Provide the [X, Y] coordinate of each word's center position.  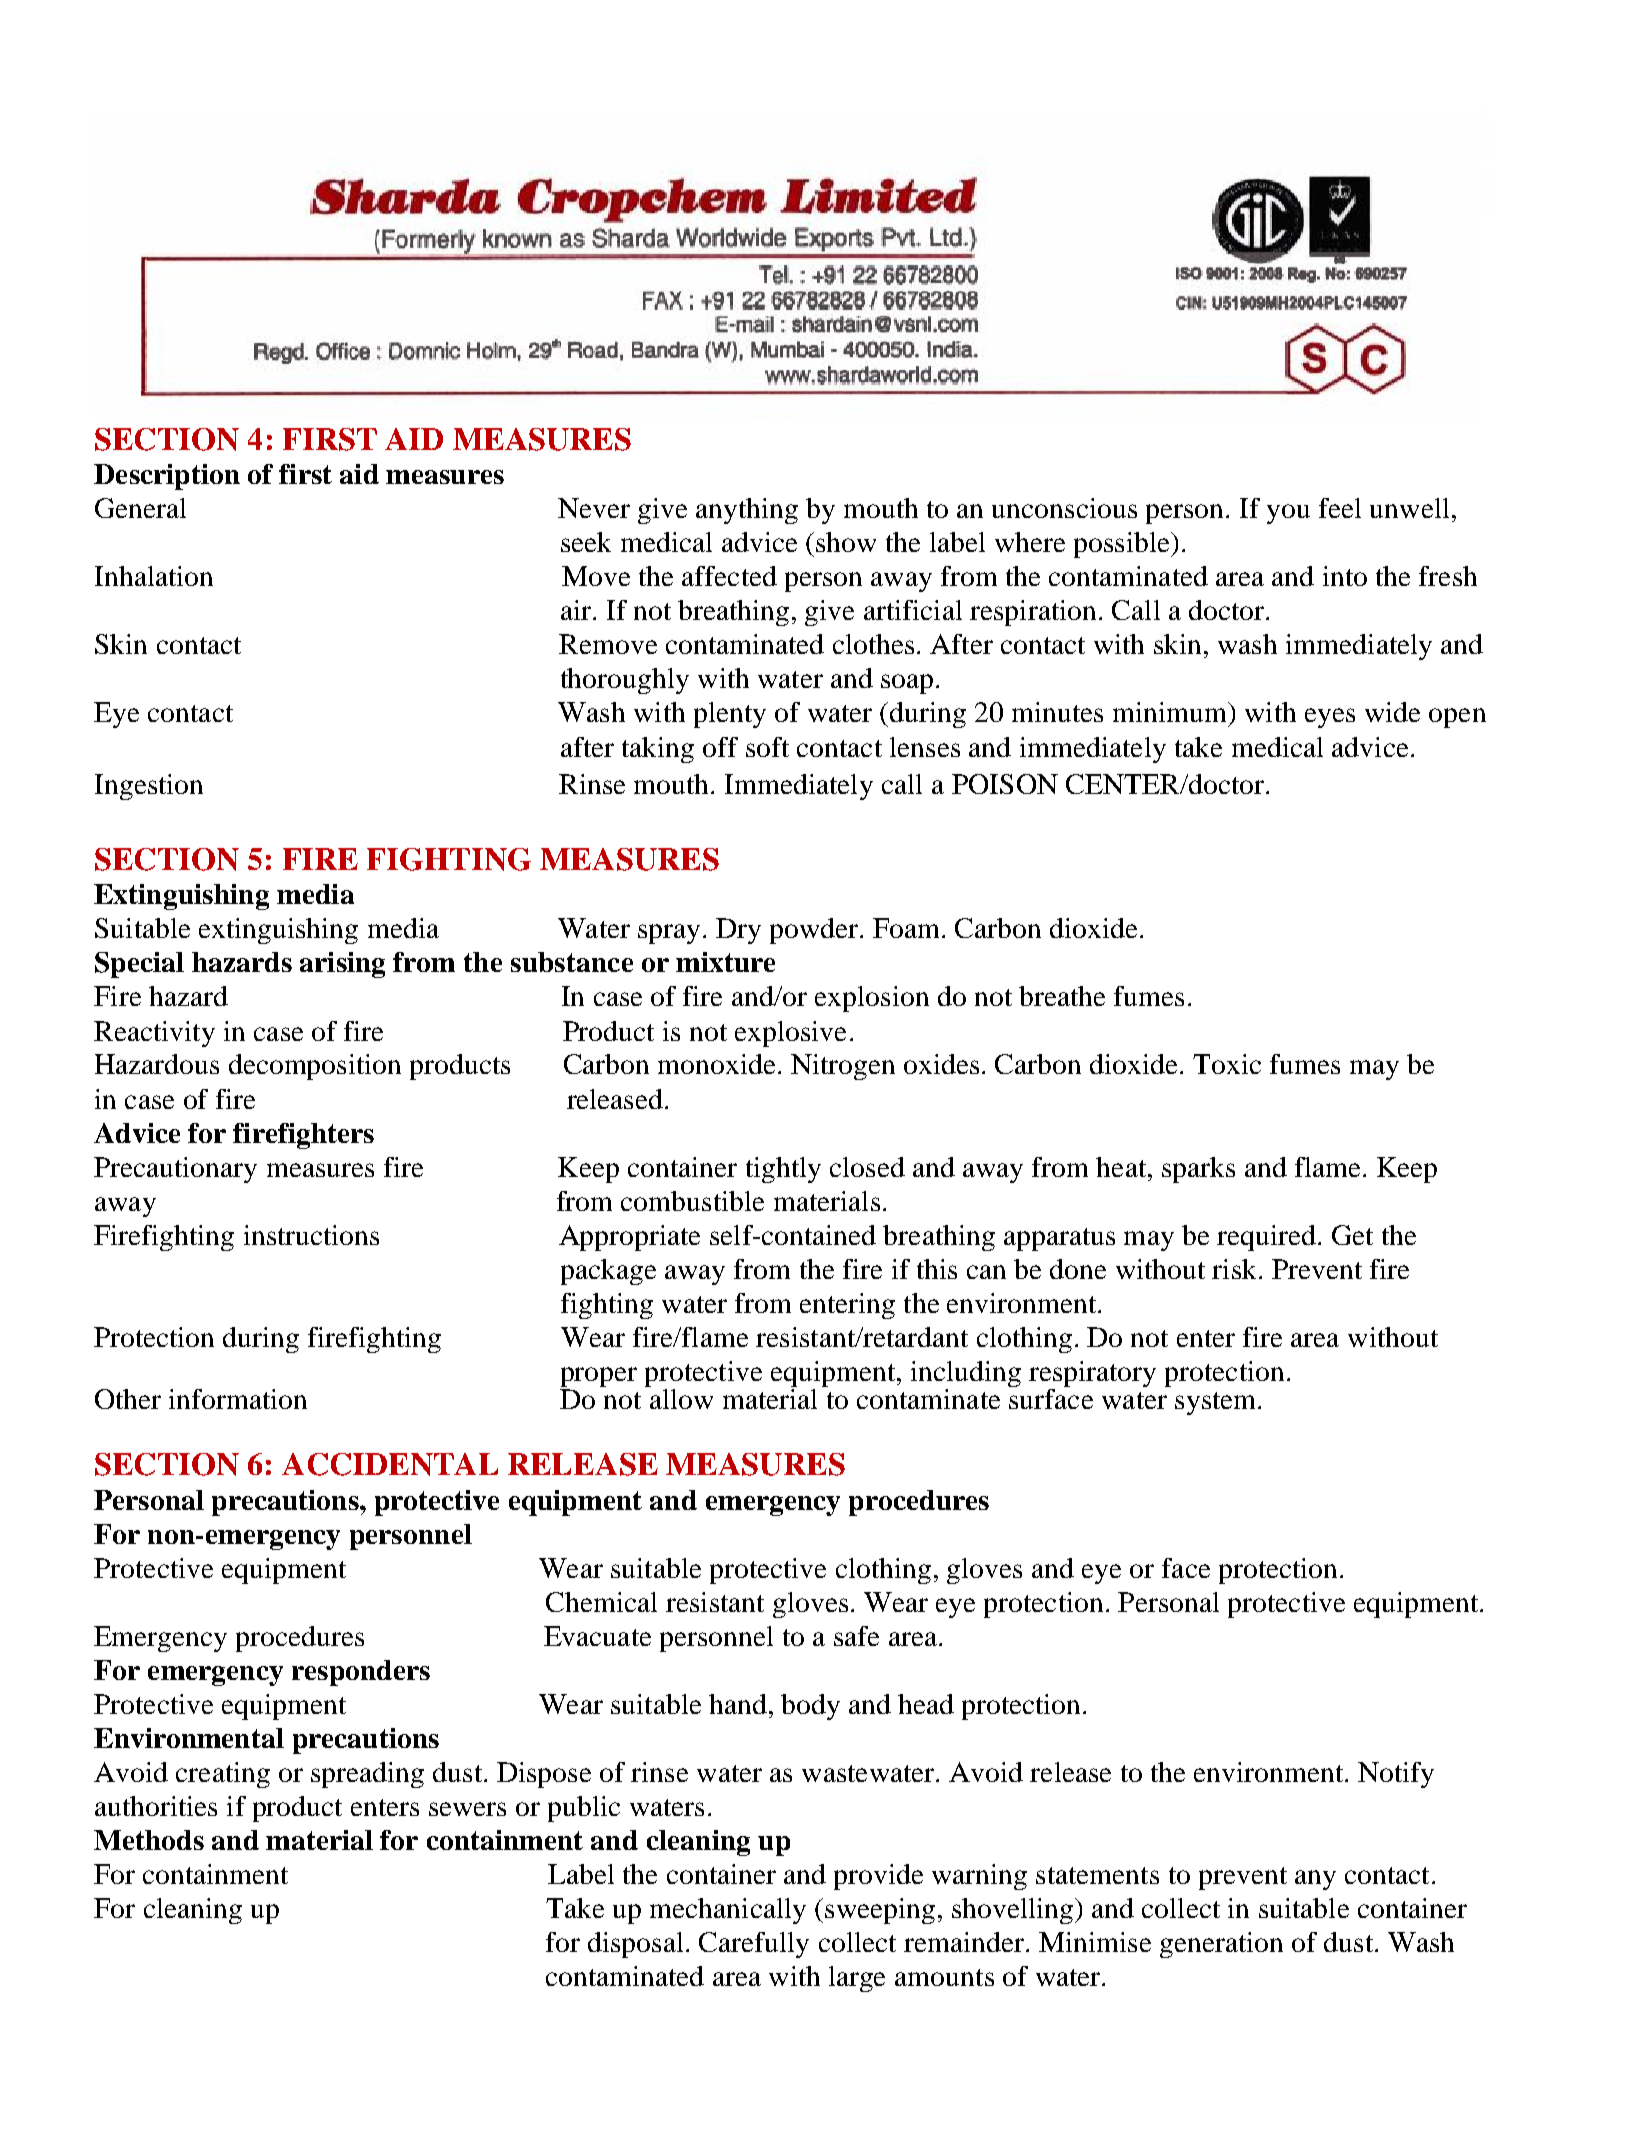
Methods [149, 1840]
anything [747, 511]
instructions [311, 1235]
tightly [783, 1170]
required [1266, 1238]
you [1288, 514]
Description [167, 477]
